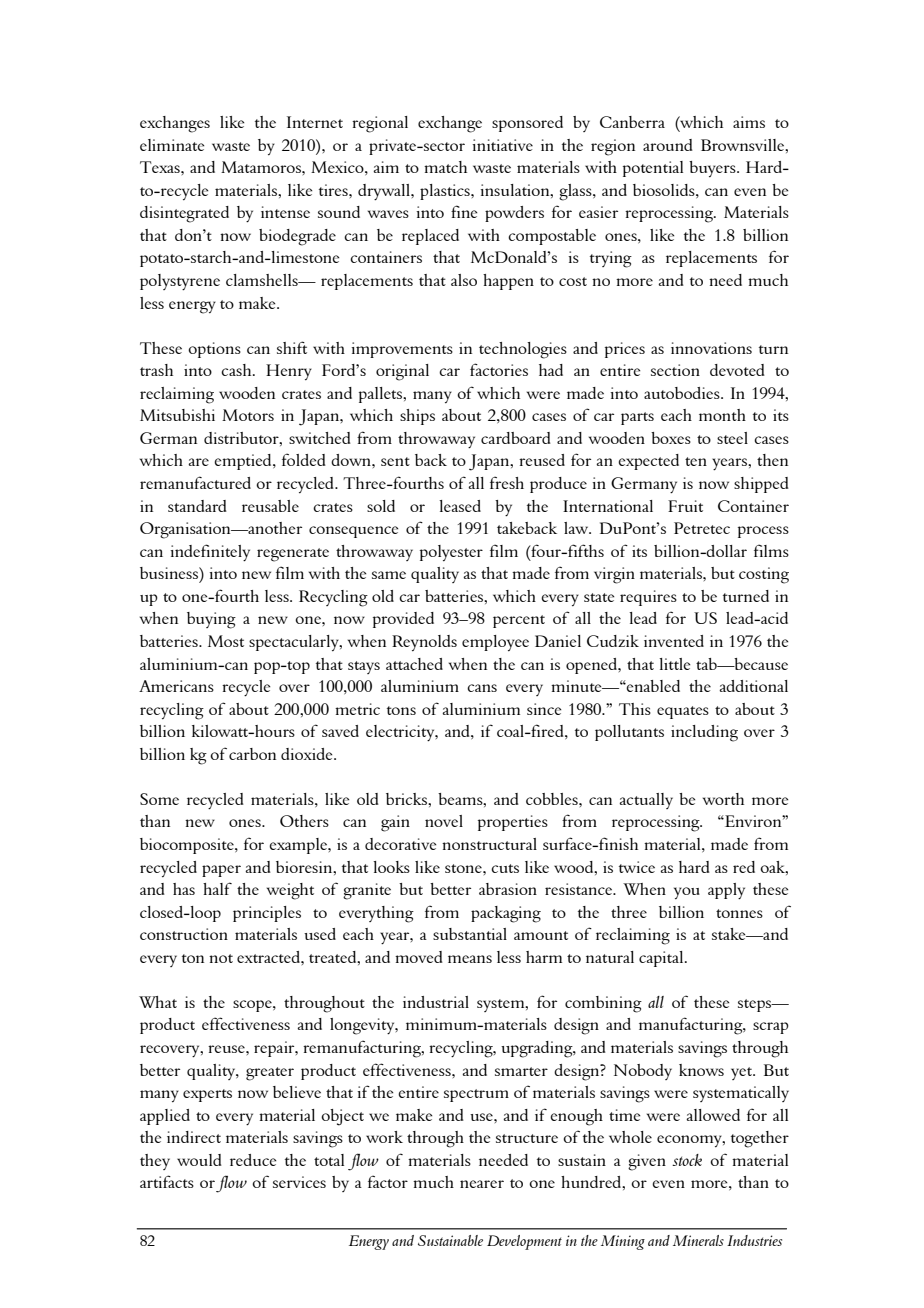 The width and height of the document is (924, 1308). What do you see at coordinates (237, 370) in the document?
I see `cash` at bounding box center [237, 370].
